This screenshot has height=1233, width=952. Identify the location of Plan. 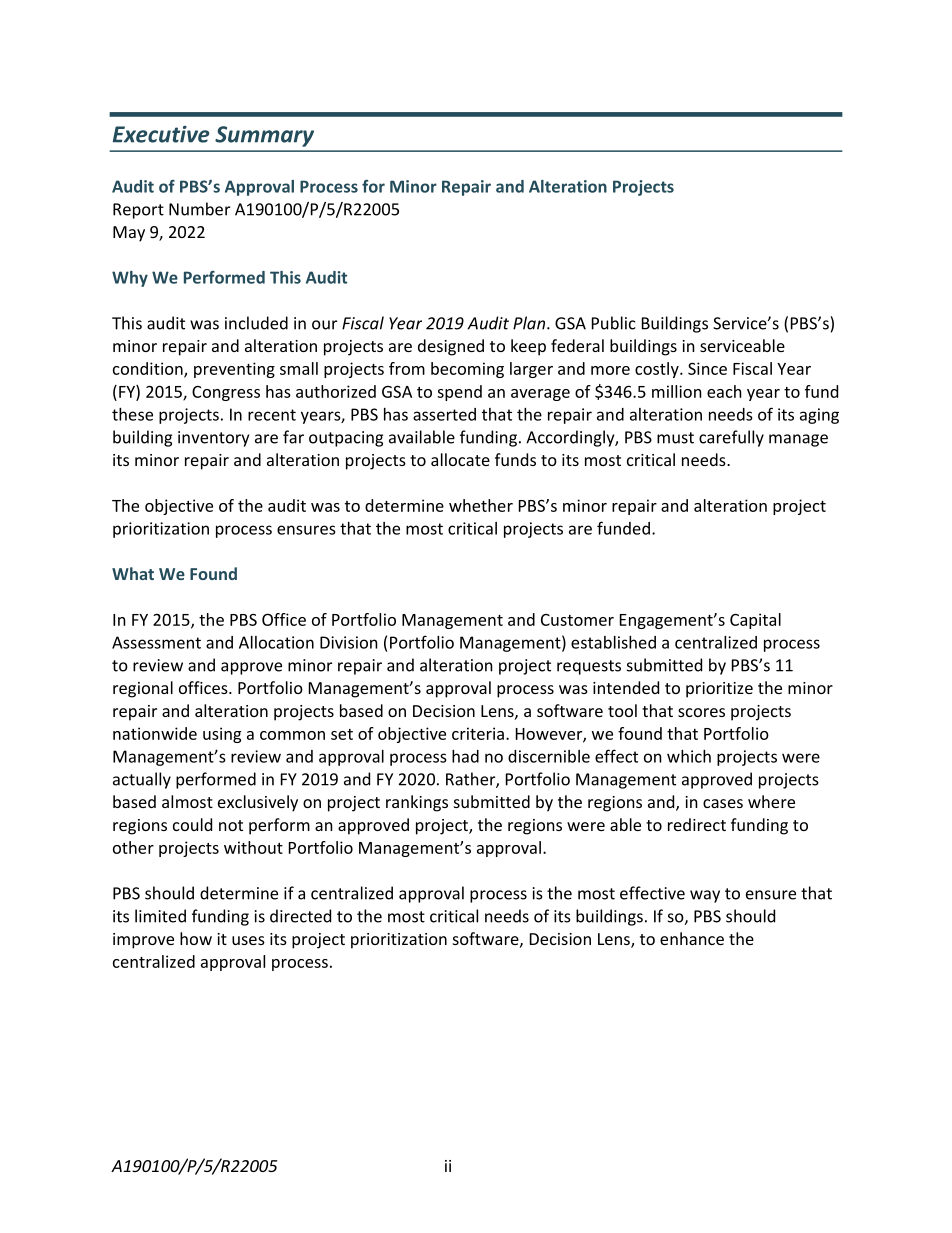
(529, 323).
